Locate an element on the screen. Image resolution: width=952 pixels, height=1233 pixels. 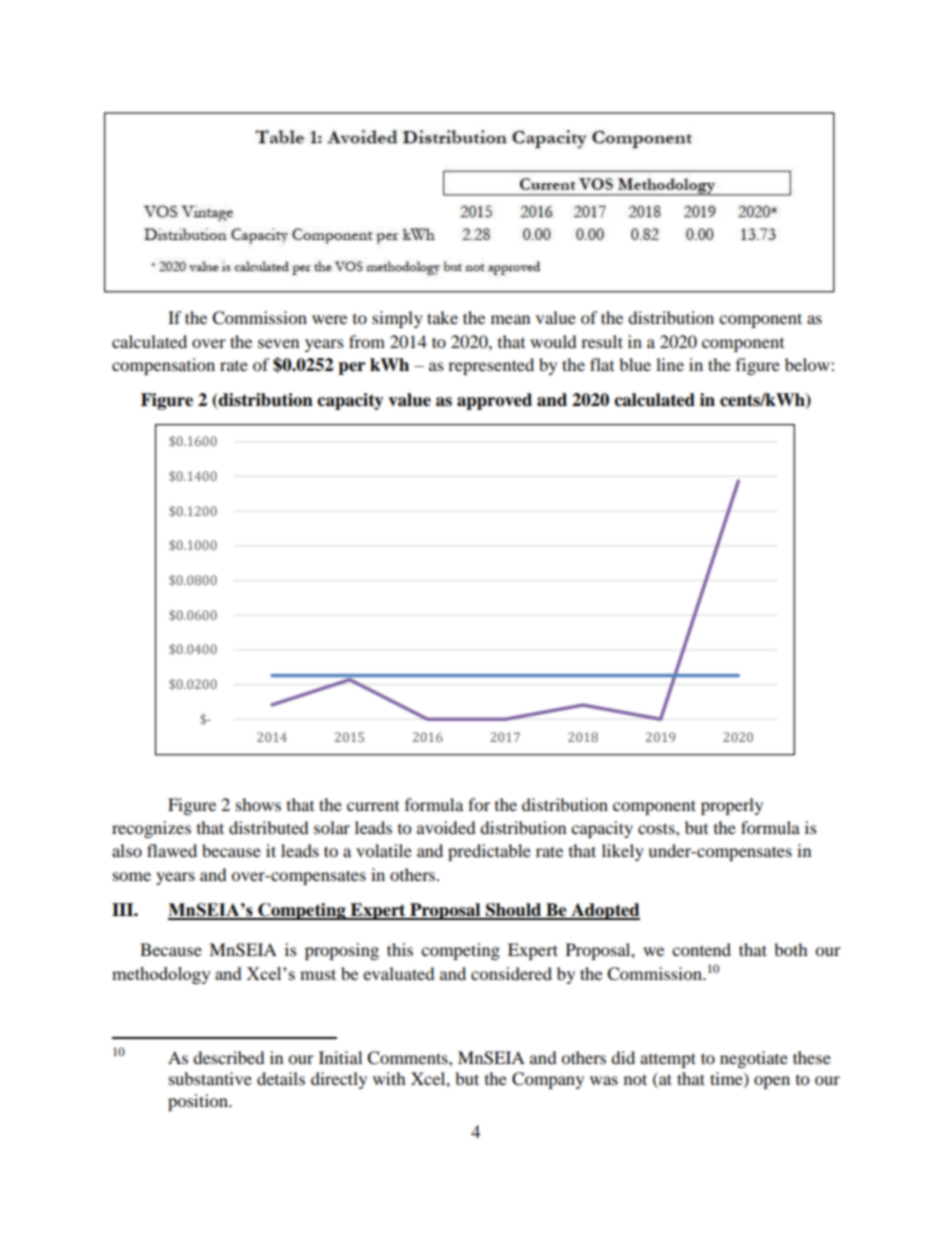
properly is located at coordinates (732, 806).
